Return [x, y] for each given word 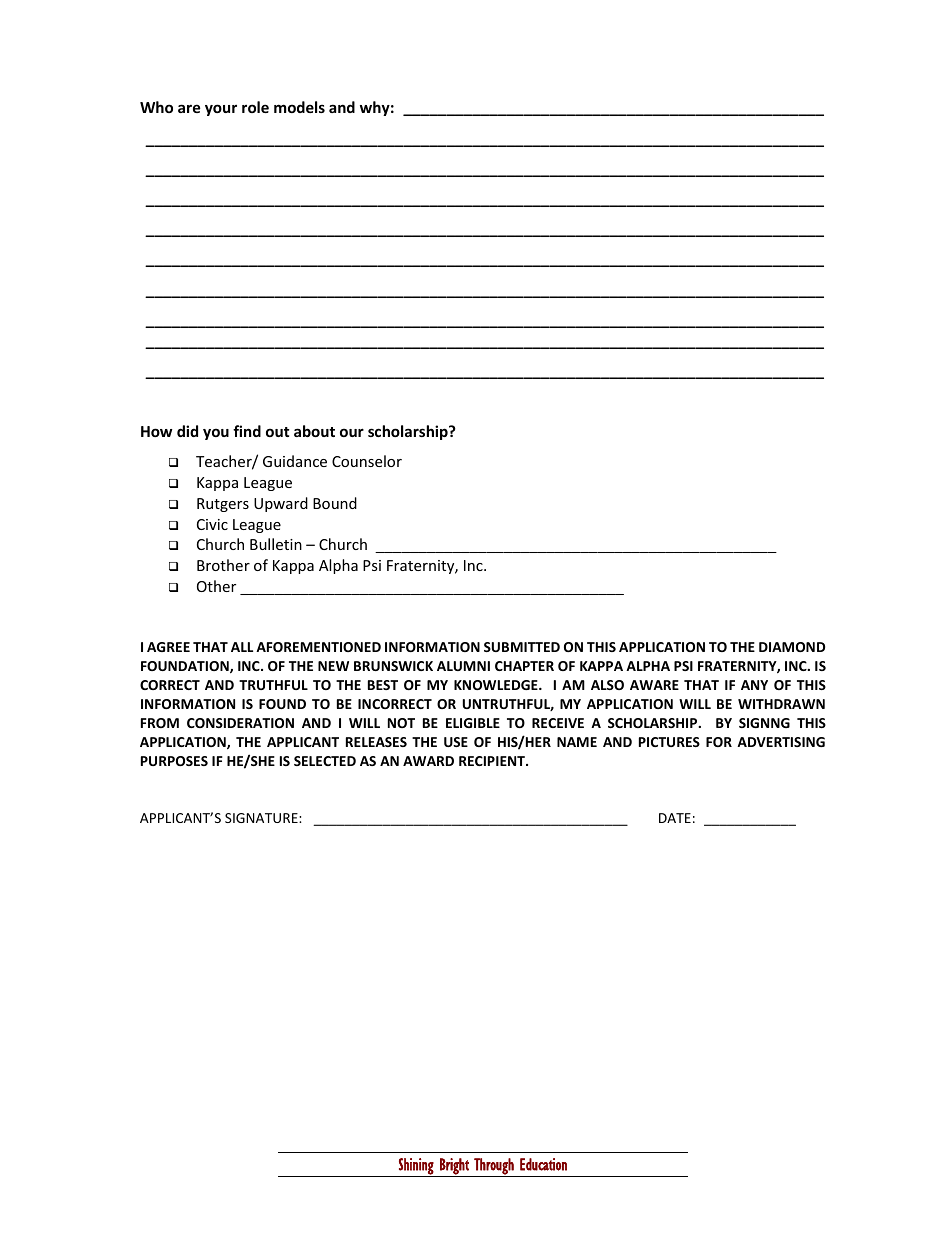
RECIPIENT [493, 761]
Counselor [367, 461]
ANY [754, 685]
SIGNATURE [262, 818]
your [221, 110]
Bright [454, 1167]
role [255, 107]
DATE [675, 818]
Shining [416, 1167]
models [299, 107]
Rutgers [223, 505]
